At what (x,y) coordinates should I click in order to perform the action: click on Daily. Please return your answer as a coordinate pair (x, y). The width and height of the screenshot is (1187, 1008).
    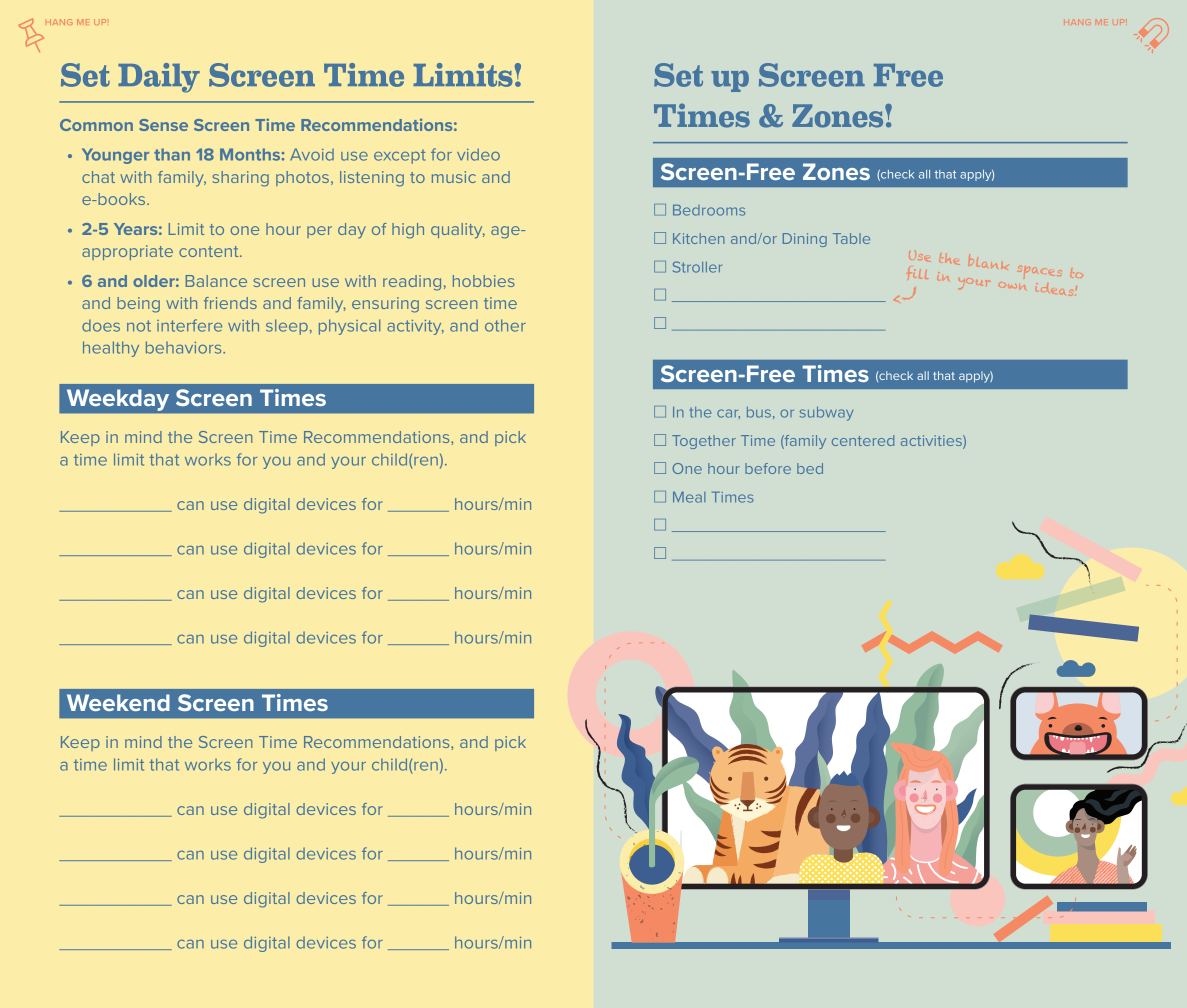
    Looking at the image, I should click on (159, 78).
